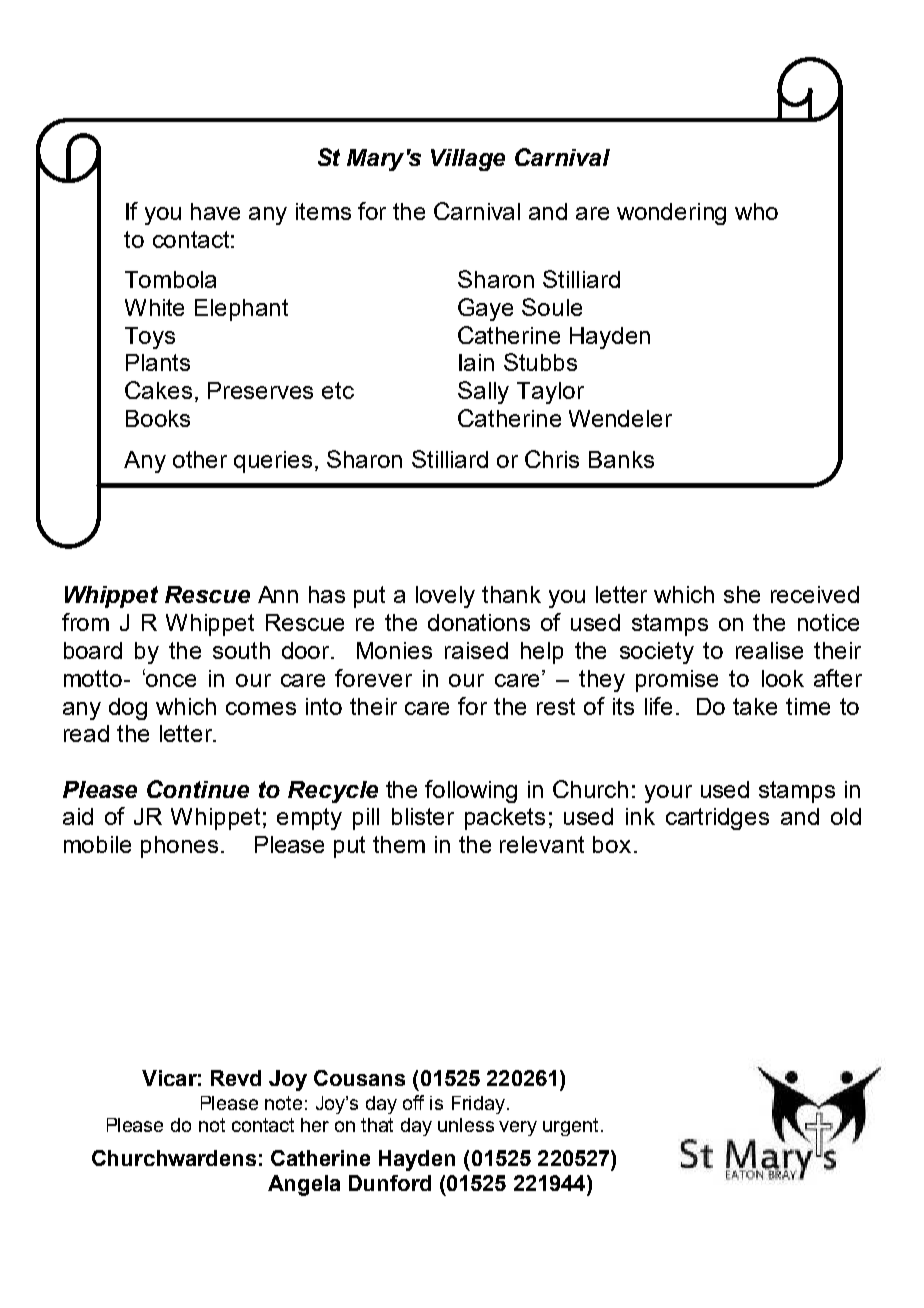 This screenshot has height=1308, width=924. I want to click on phones, so click(179, 847).
